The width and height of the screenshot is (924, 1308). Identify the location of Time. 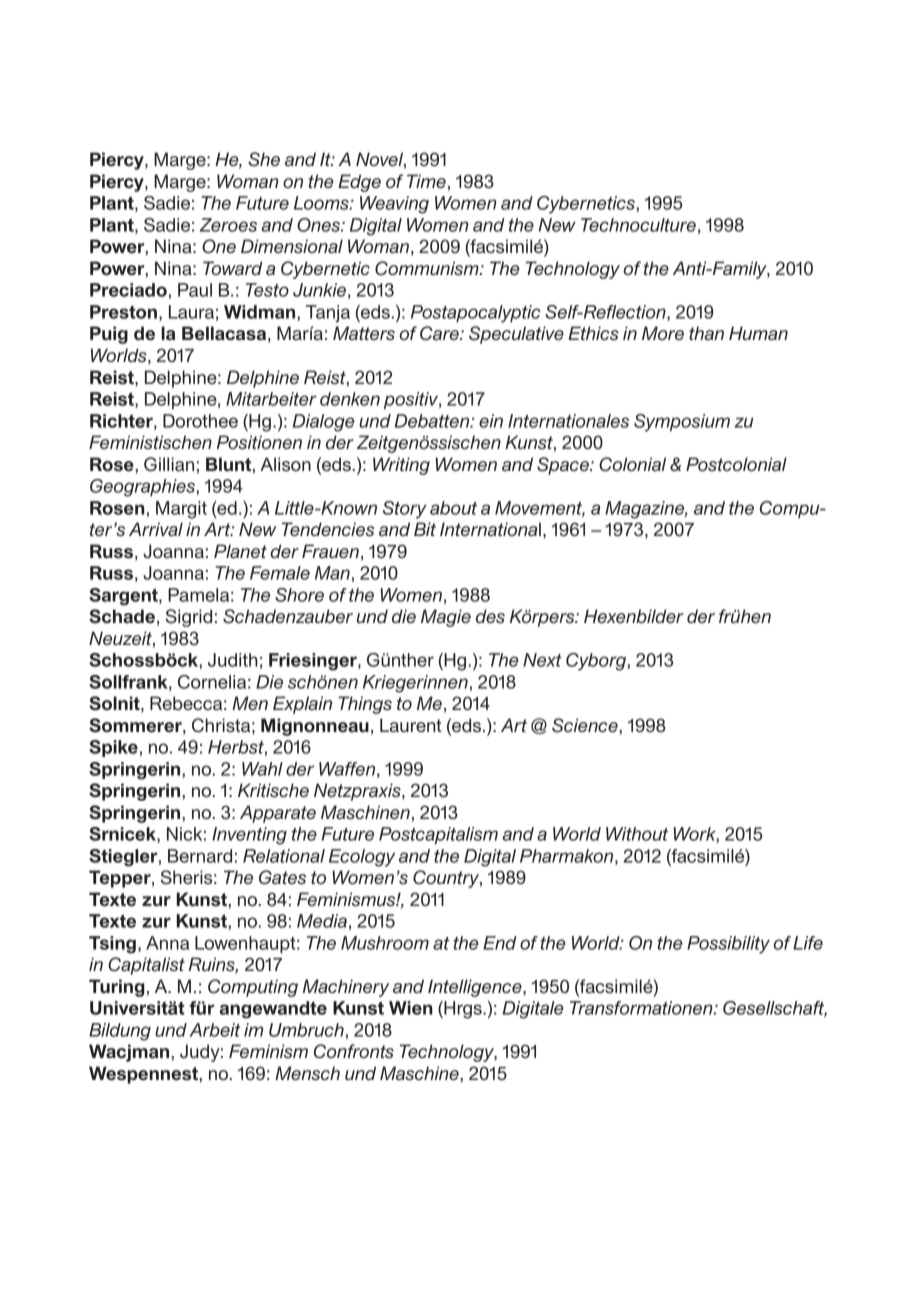
(426, 181).
